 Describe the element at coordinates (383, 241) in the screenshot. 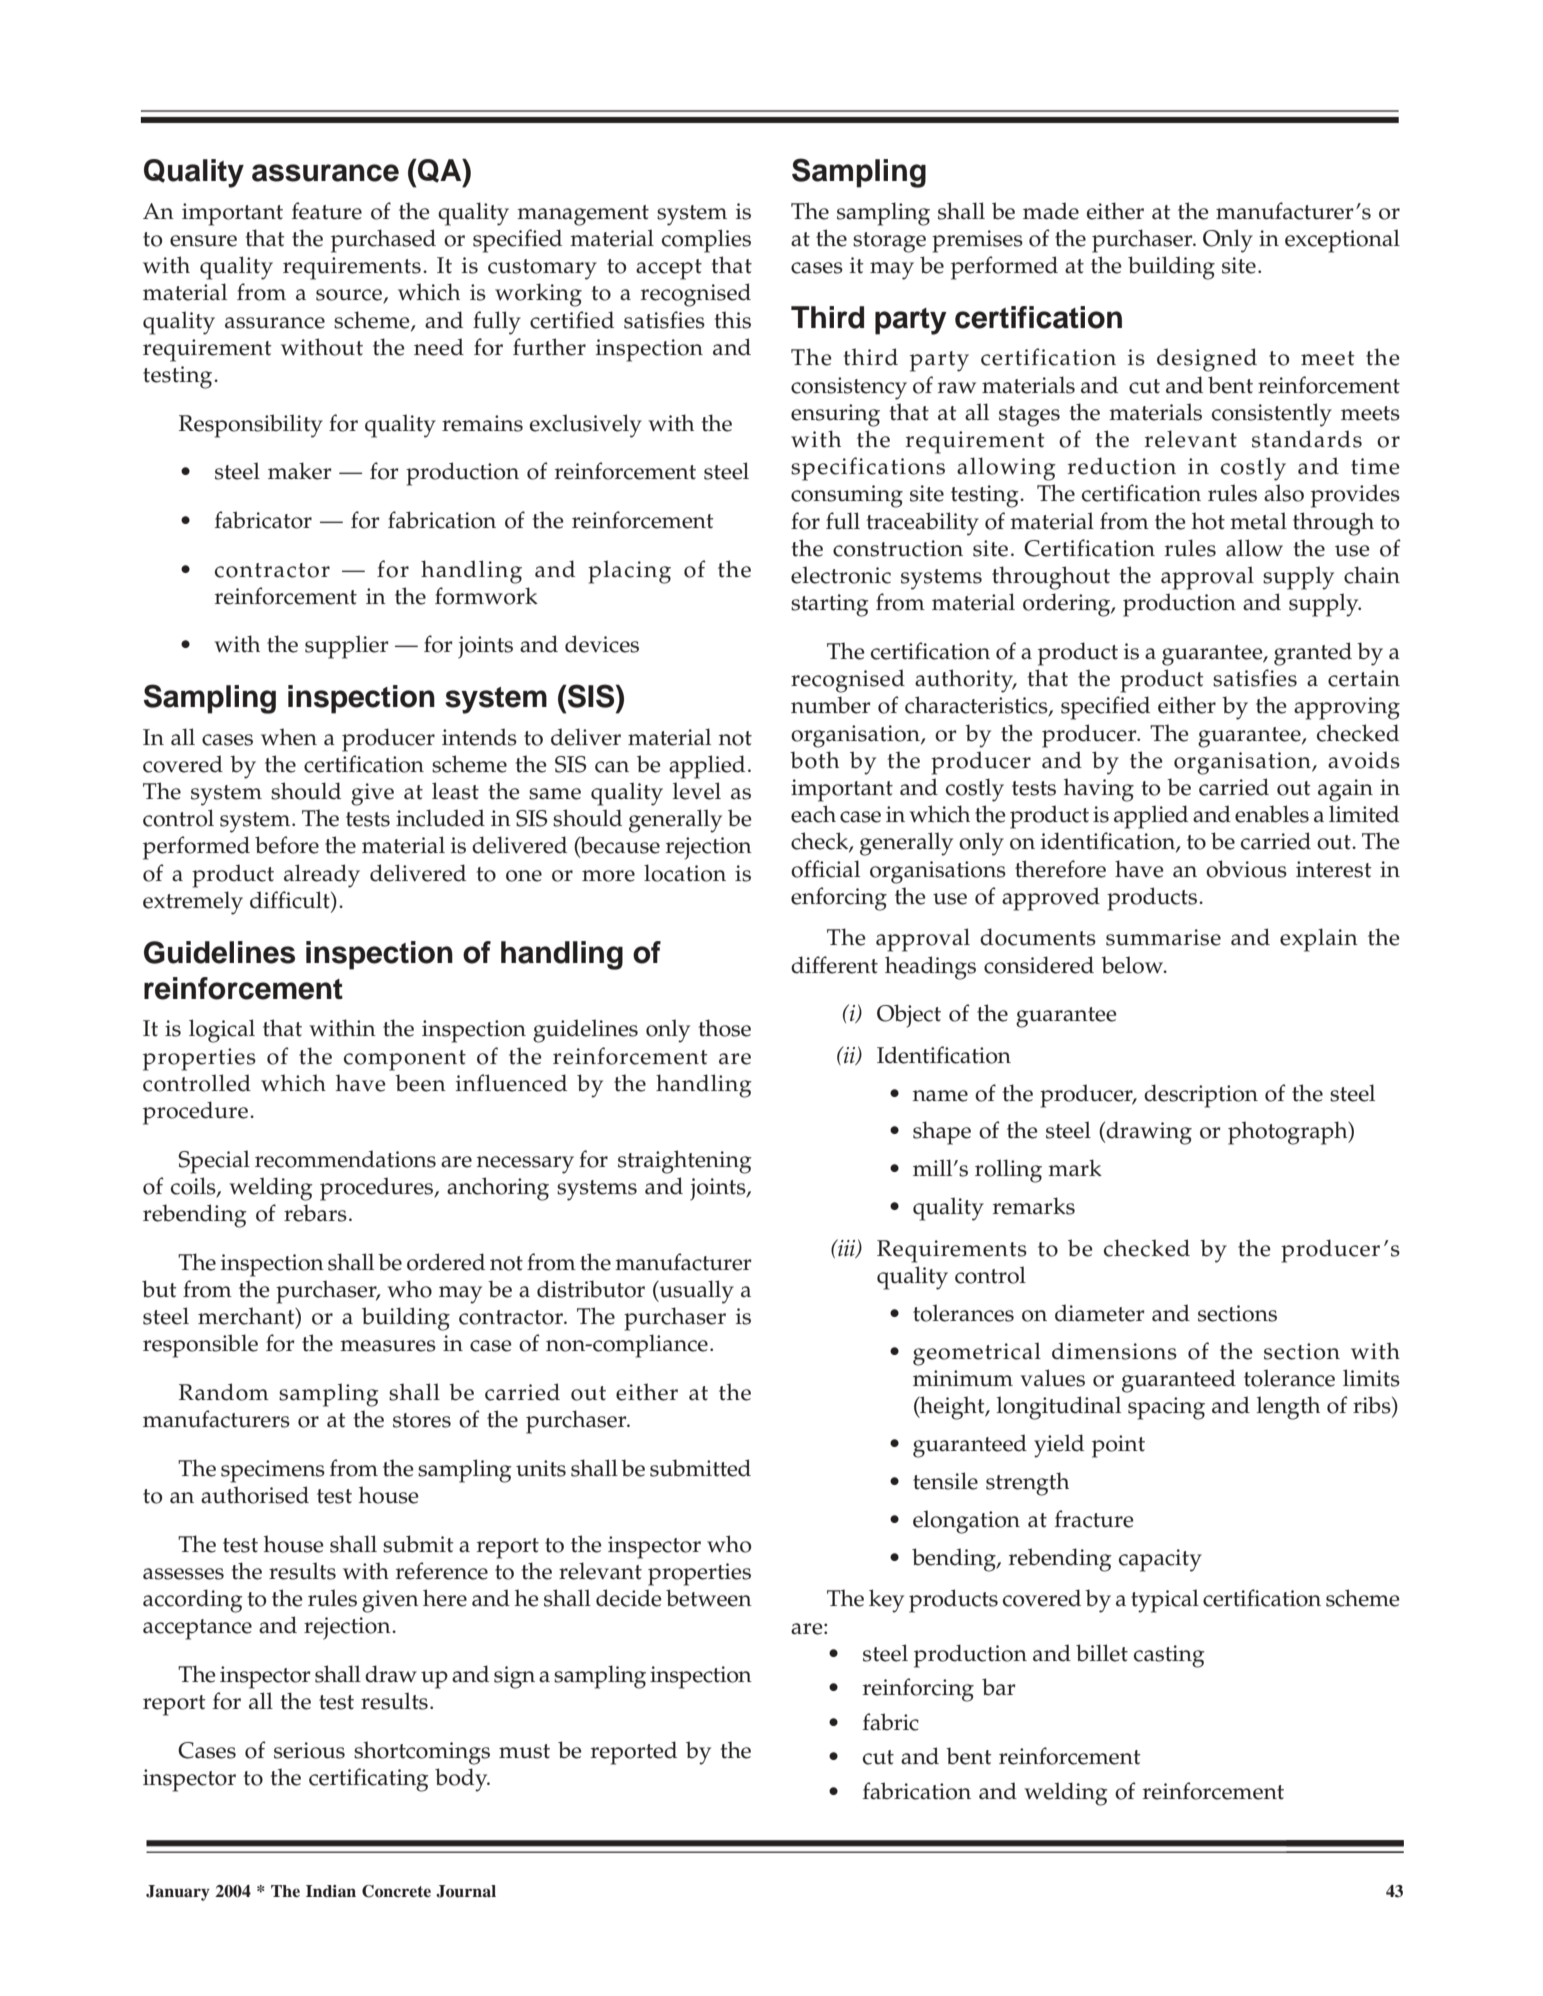

I see `purchased` at that location.
